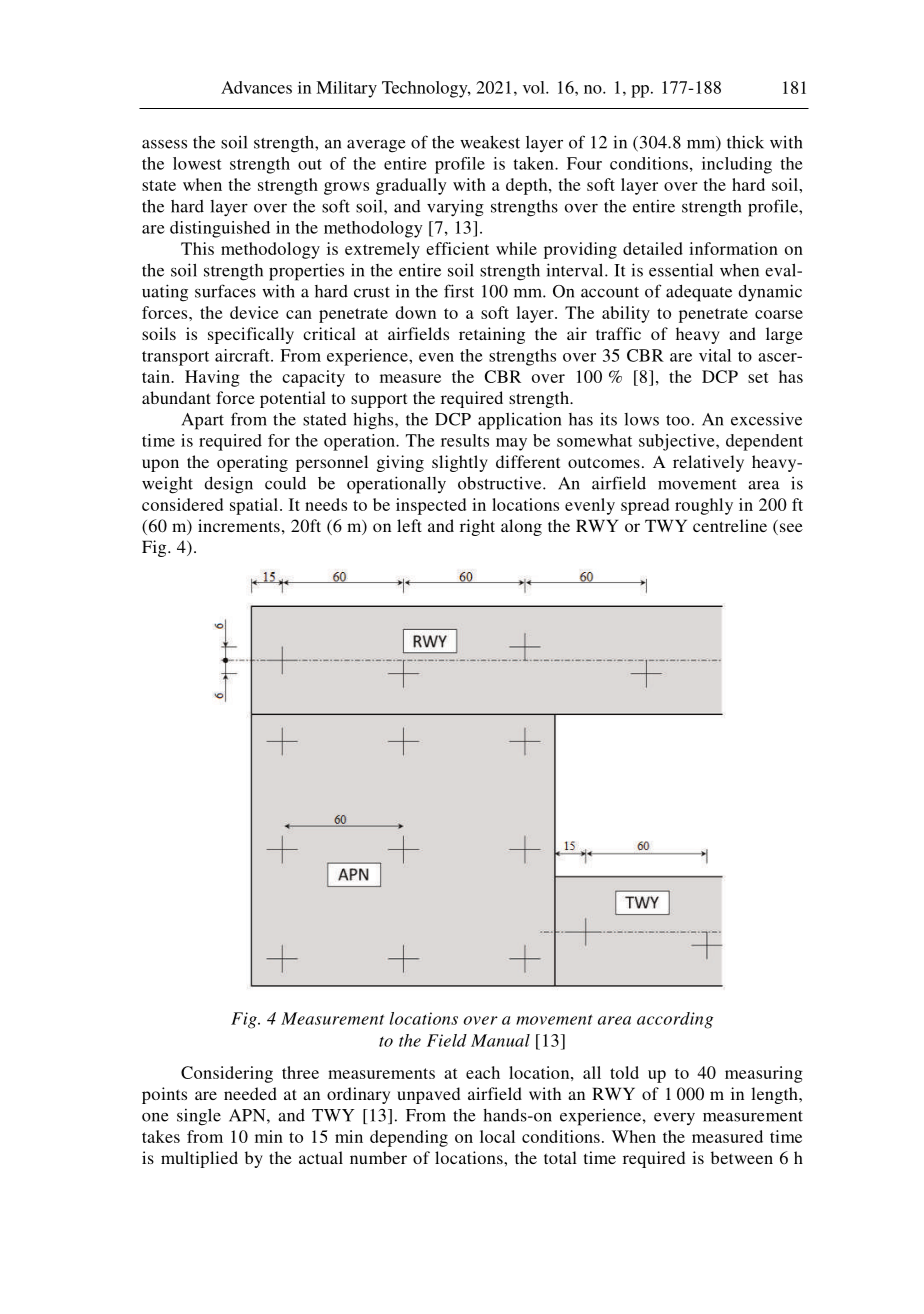 The image size is (924, 1314). What do you see at coordinates (239, 525) in the screenshot?
I see `increments` at bounding box center [239, 525].
